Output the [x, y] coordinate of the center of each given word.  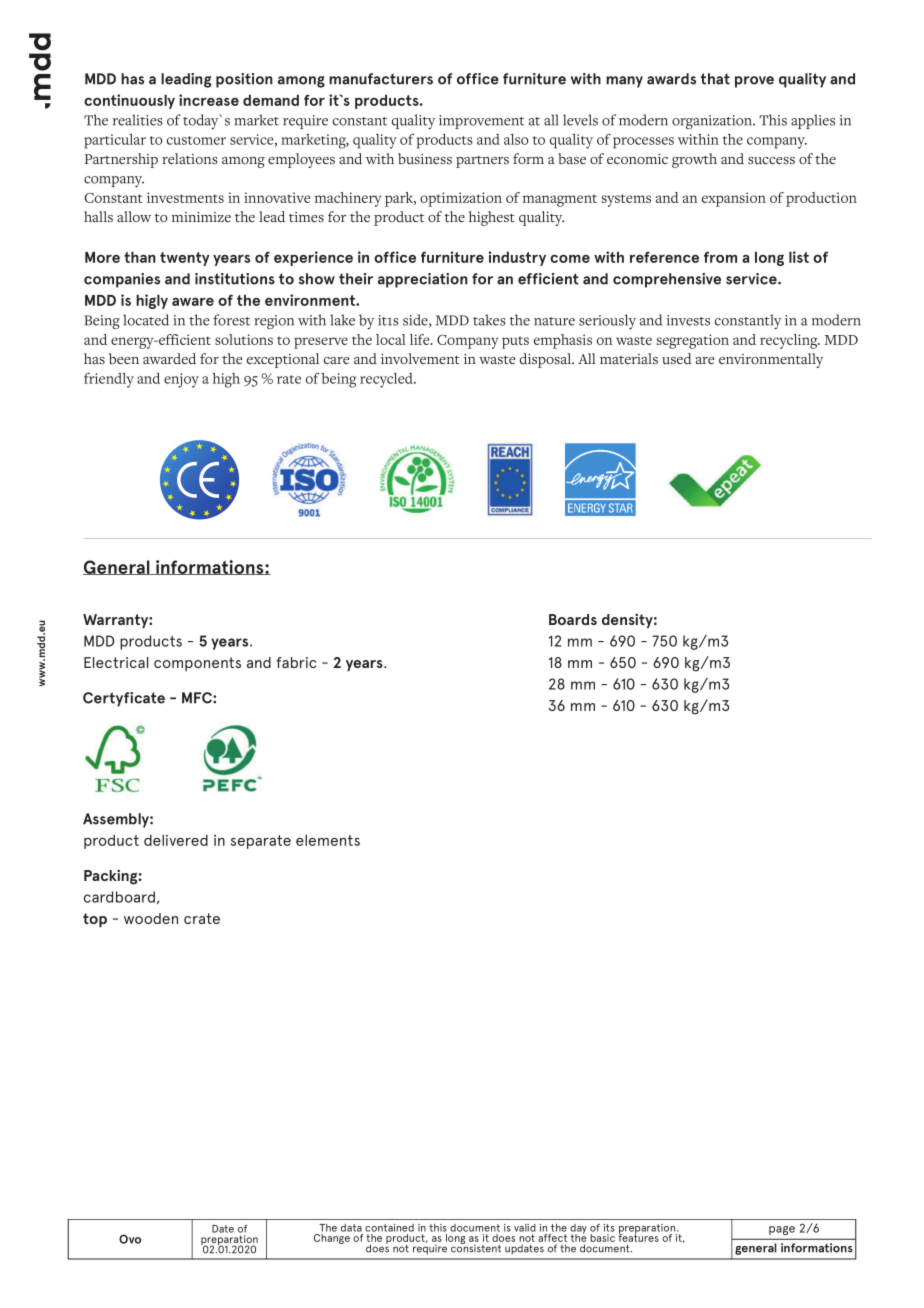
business [425, 158]
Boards [573, 619]
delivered [176, 840]
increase [209, 100]
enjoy [181, 380]
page [782, 1230]
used [677, 358]
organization [713, 122]
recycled [387, 380]
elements [328, 840]
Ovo [130, 1239]
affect [552, 1238]
